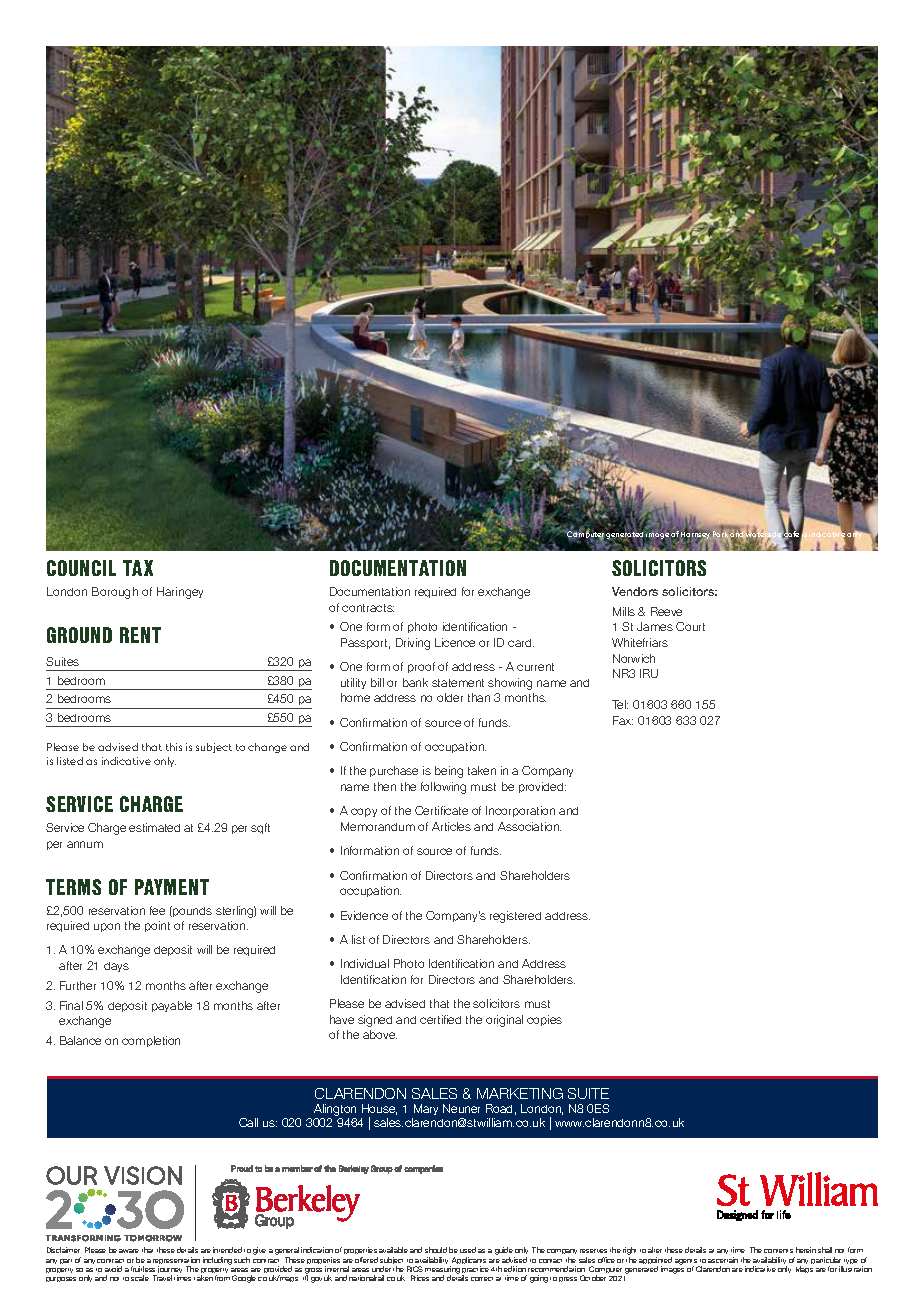  I want to click on fee, so click(157, 910).
